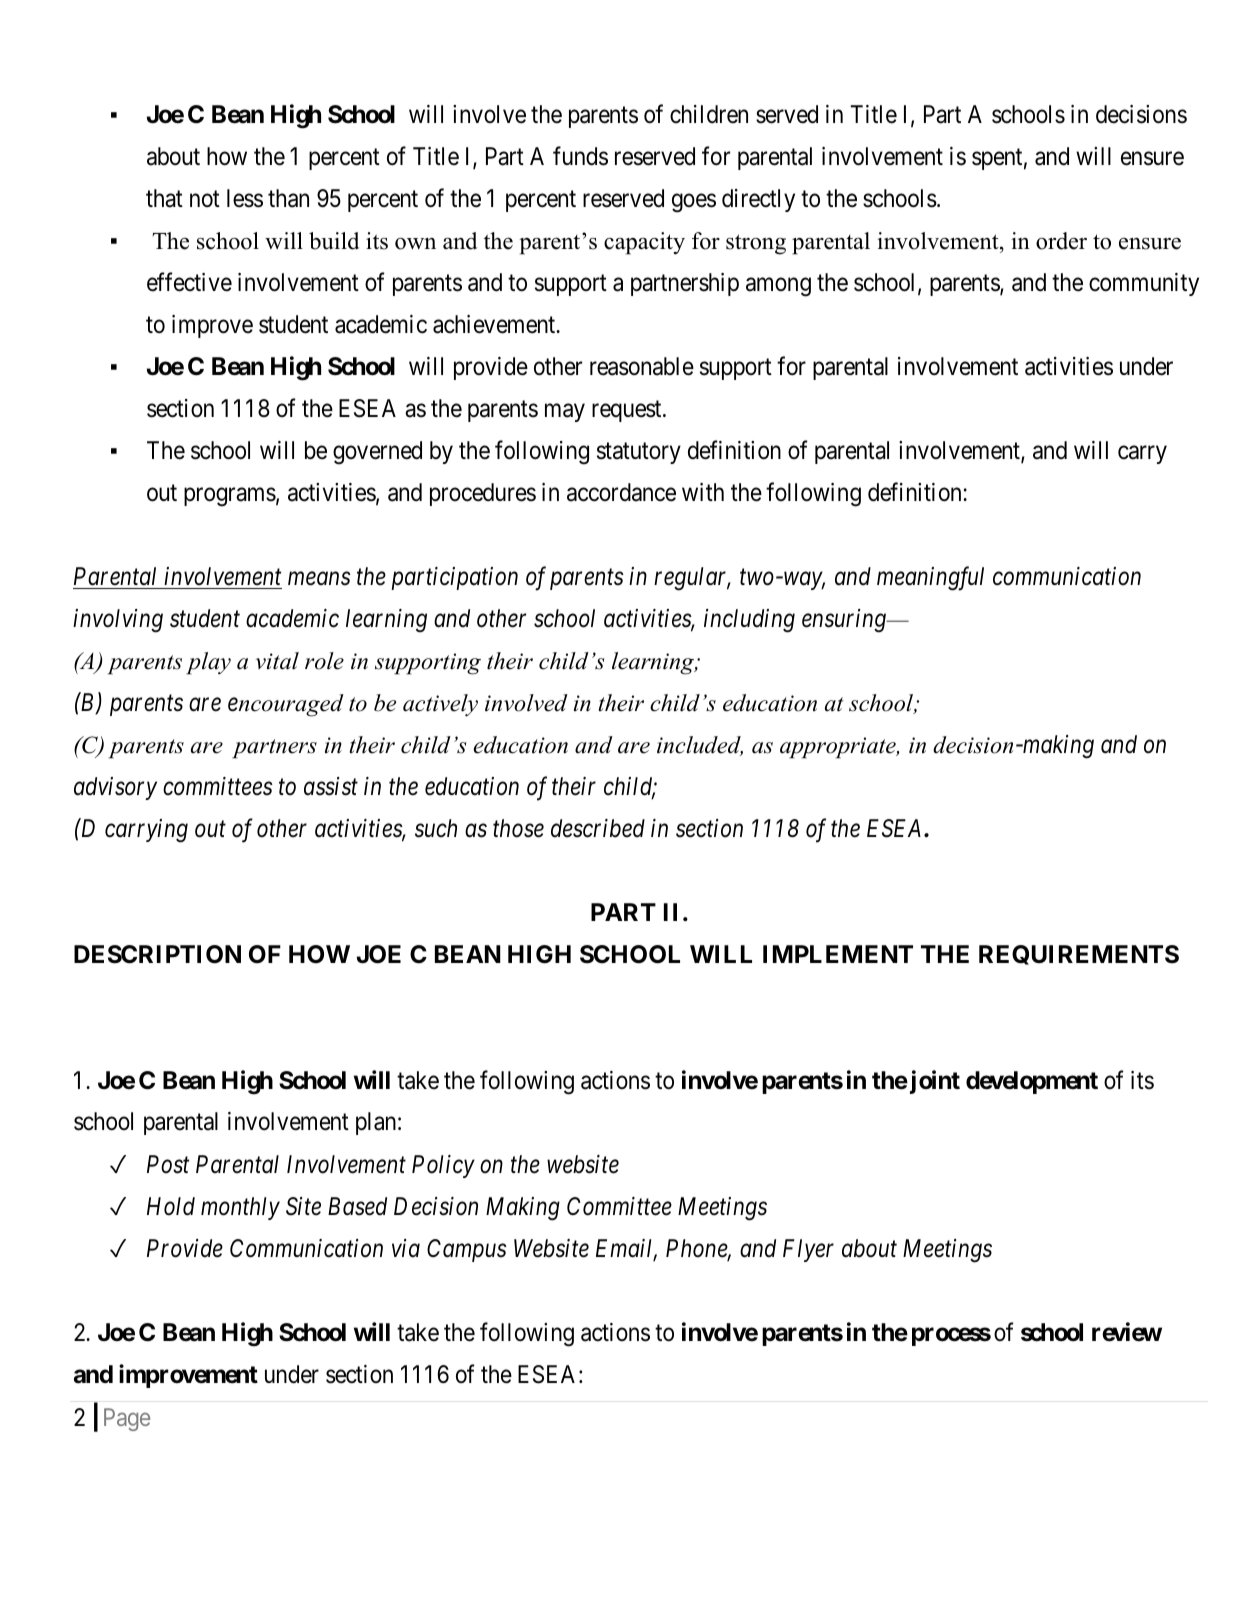 This screenshot has height=1606, width=1241. What do you see at coordinates (1061, 241) in the screenshot?
I see `order` at bounding box center [1061, 241].
